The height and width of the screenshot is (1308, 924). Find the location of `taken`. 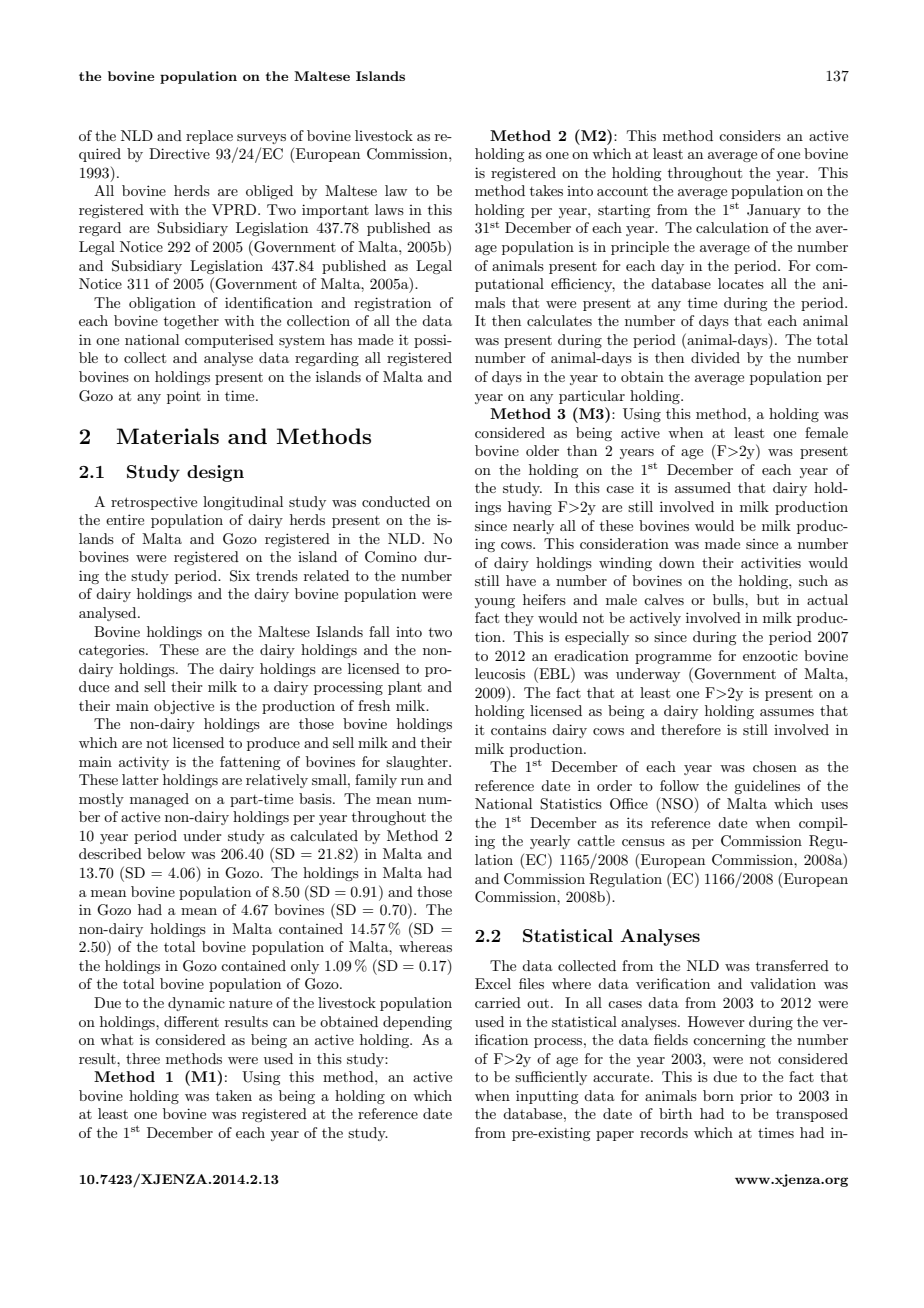

taken is located at coordinates (234, 1095).
